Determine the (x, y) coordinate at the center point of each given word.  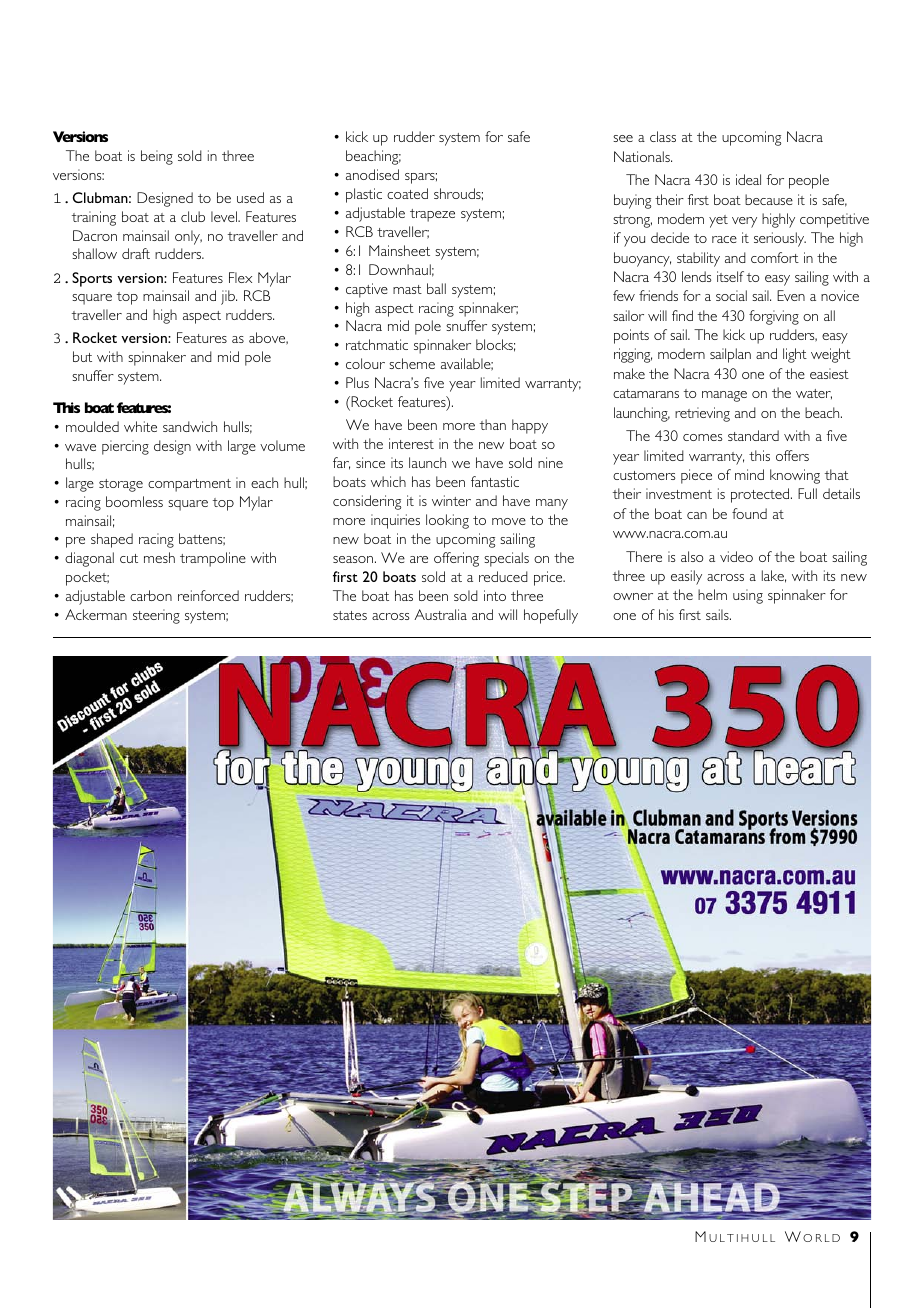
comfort (775, 257)
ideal (748, 179)
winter (451, 500)
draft (136, 253)
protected (761, 495)
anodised (372, 174)
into (495, 595)
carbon (151, 595)
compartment (189, 485)
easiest (829, 373)
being (157, 157)
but (82, 356)
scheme (412, 363)
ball (436, 288)
